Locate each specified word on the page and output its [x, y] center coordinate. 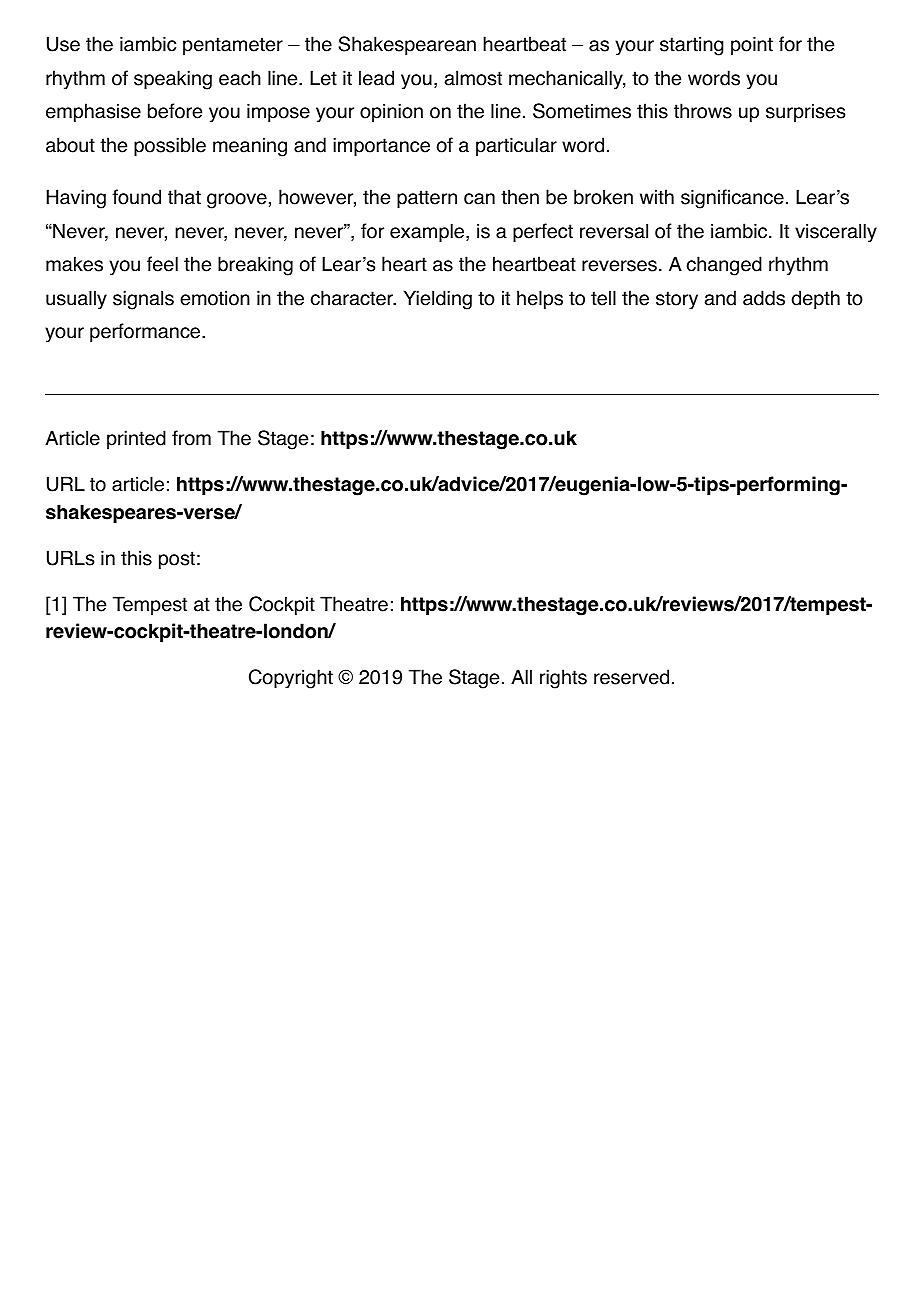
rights [563, 679]
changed [724, 266]
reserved [631, 677]
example [428, 232]
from [191, 438]
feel [162, 264]
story [677, 300]
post [177, 560]
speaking [173, 80]
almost [473, 78]
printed [136, 439]
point [752, 45]
